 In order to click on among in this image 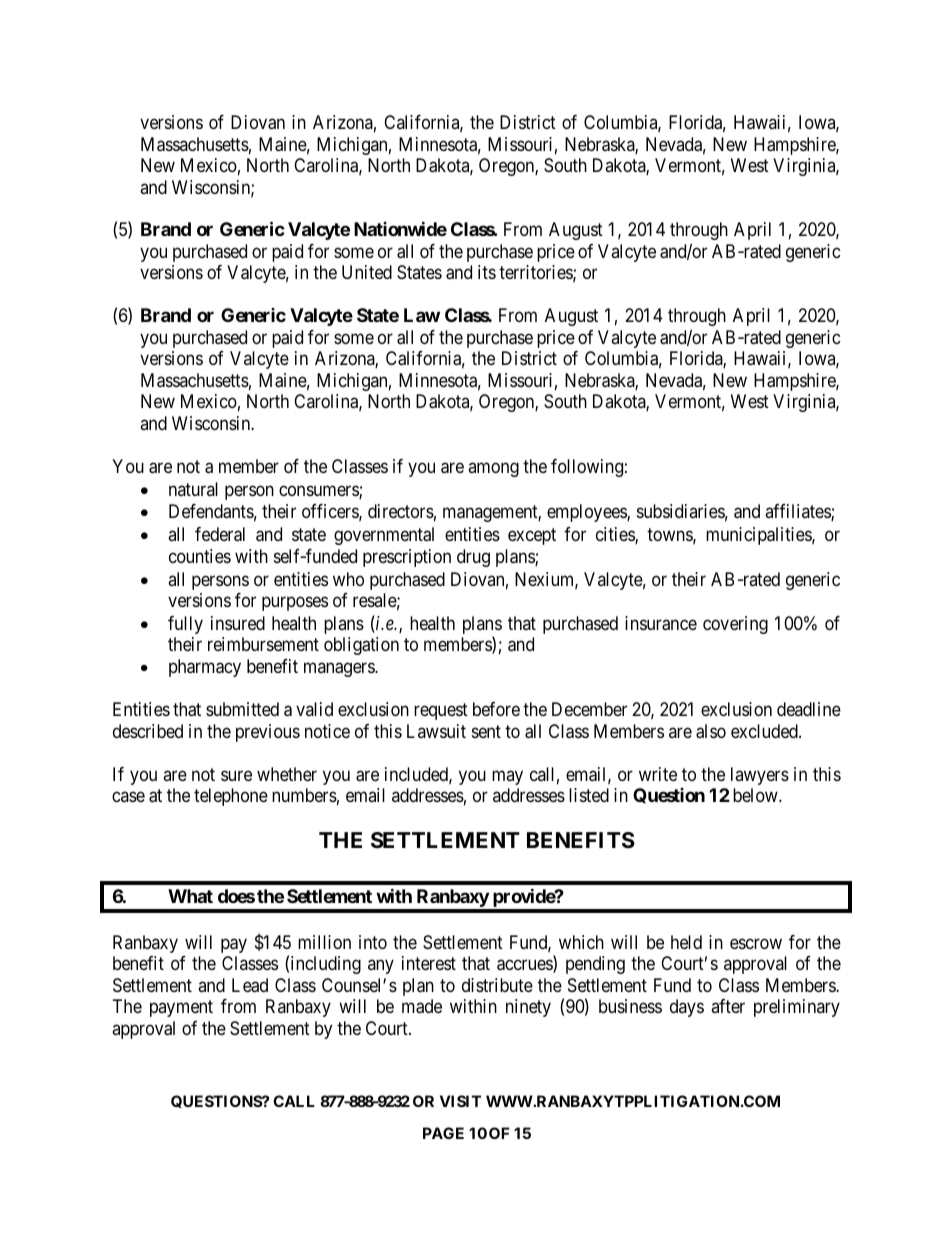, I will do `click(493, 469)`.
